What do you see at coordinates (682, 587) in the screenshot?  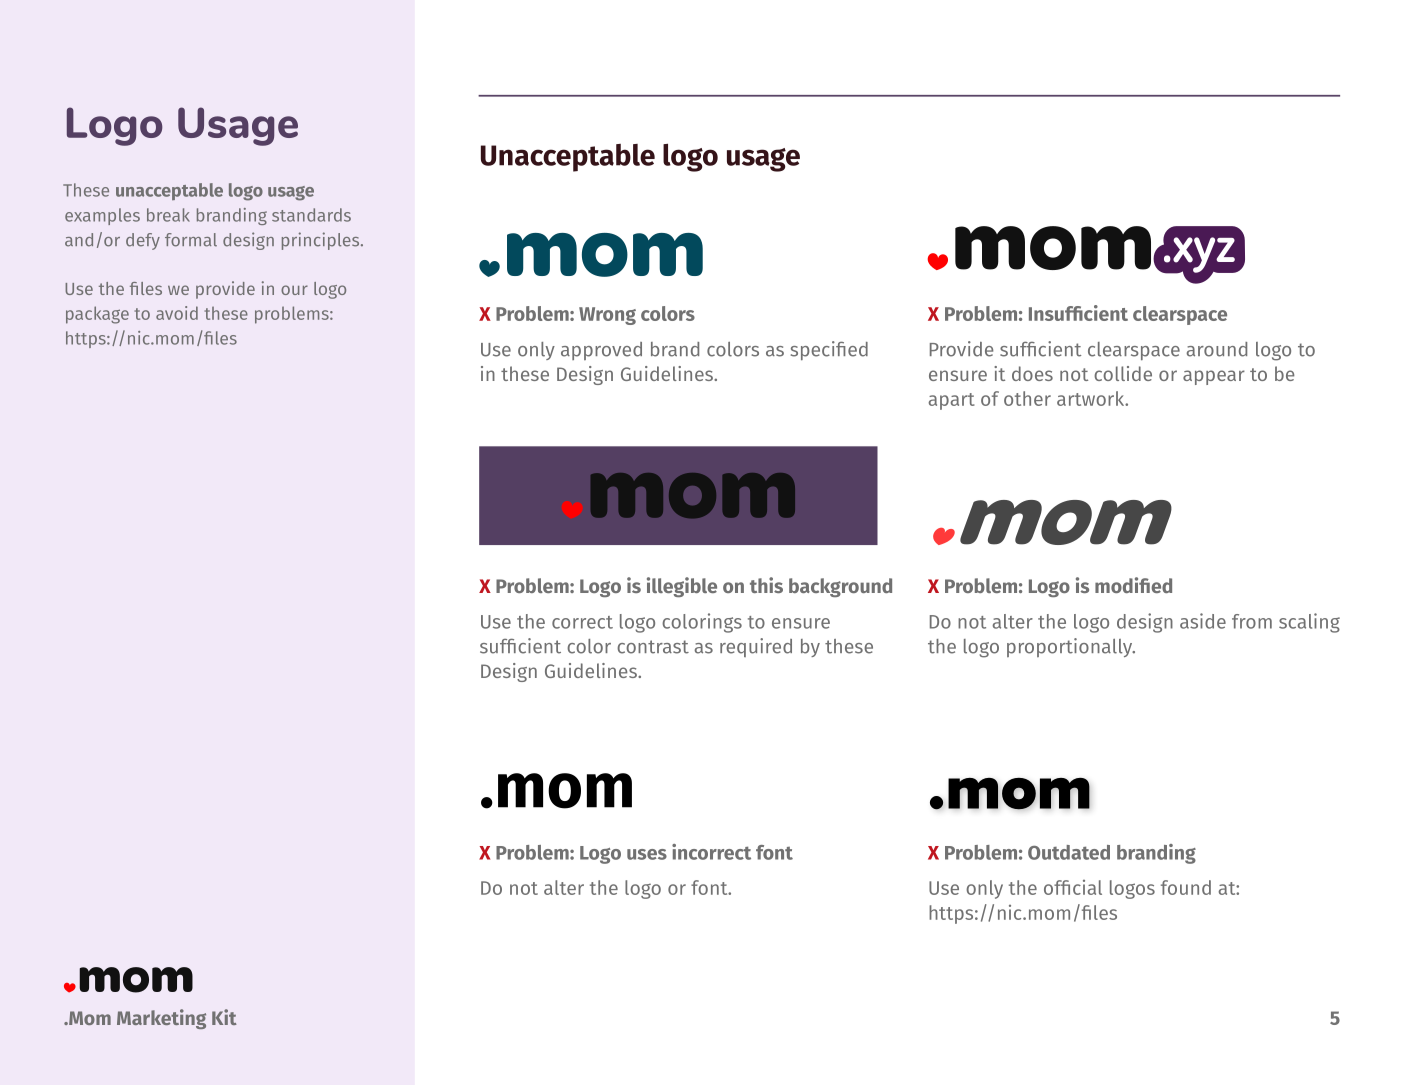 I see `illegible` at bounding box center [682, 587].
